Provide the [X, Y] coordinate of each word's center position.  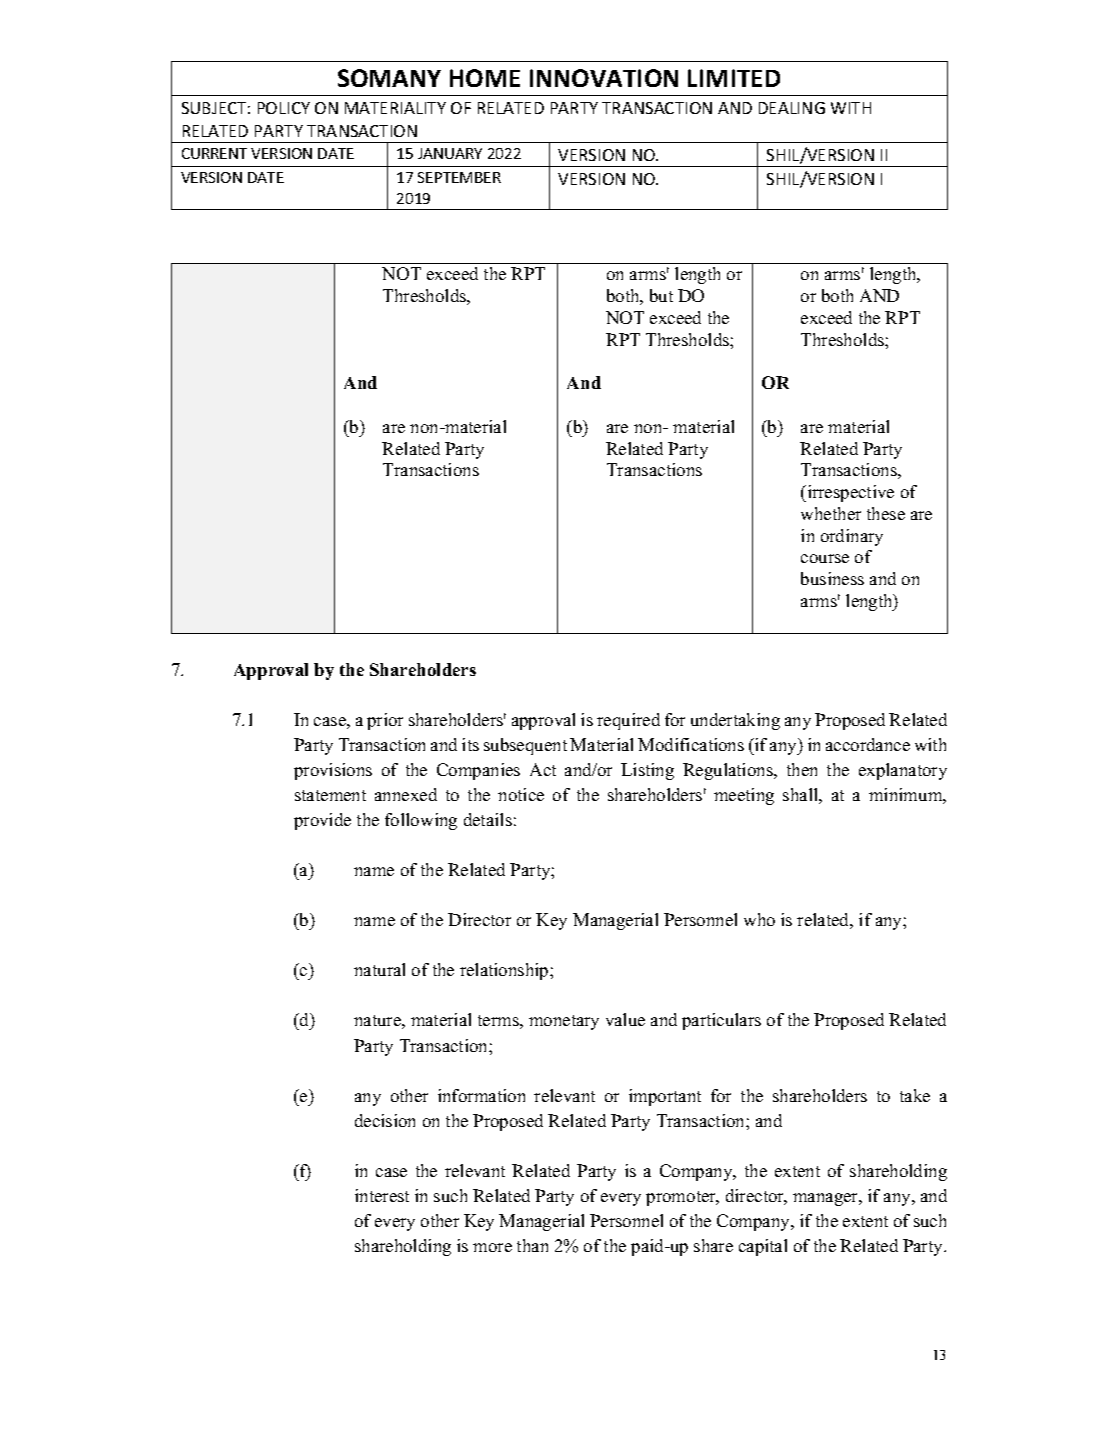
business [832, 578]
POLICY [284, 108]
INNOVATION [604, 78]
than [532, 1245]
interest [382, 1195]
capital [763, 1247]
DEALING [792, 108]
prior [385, 721]
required [628, 721]
